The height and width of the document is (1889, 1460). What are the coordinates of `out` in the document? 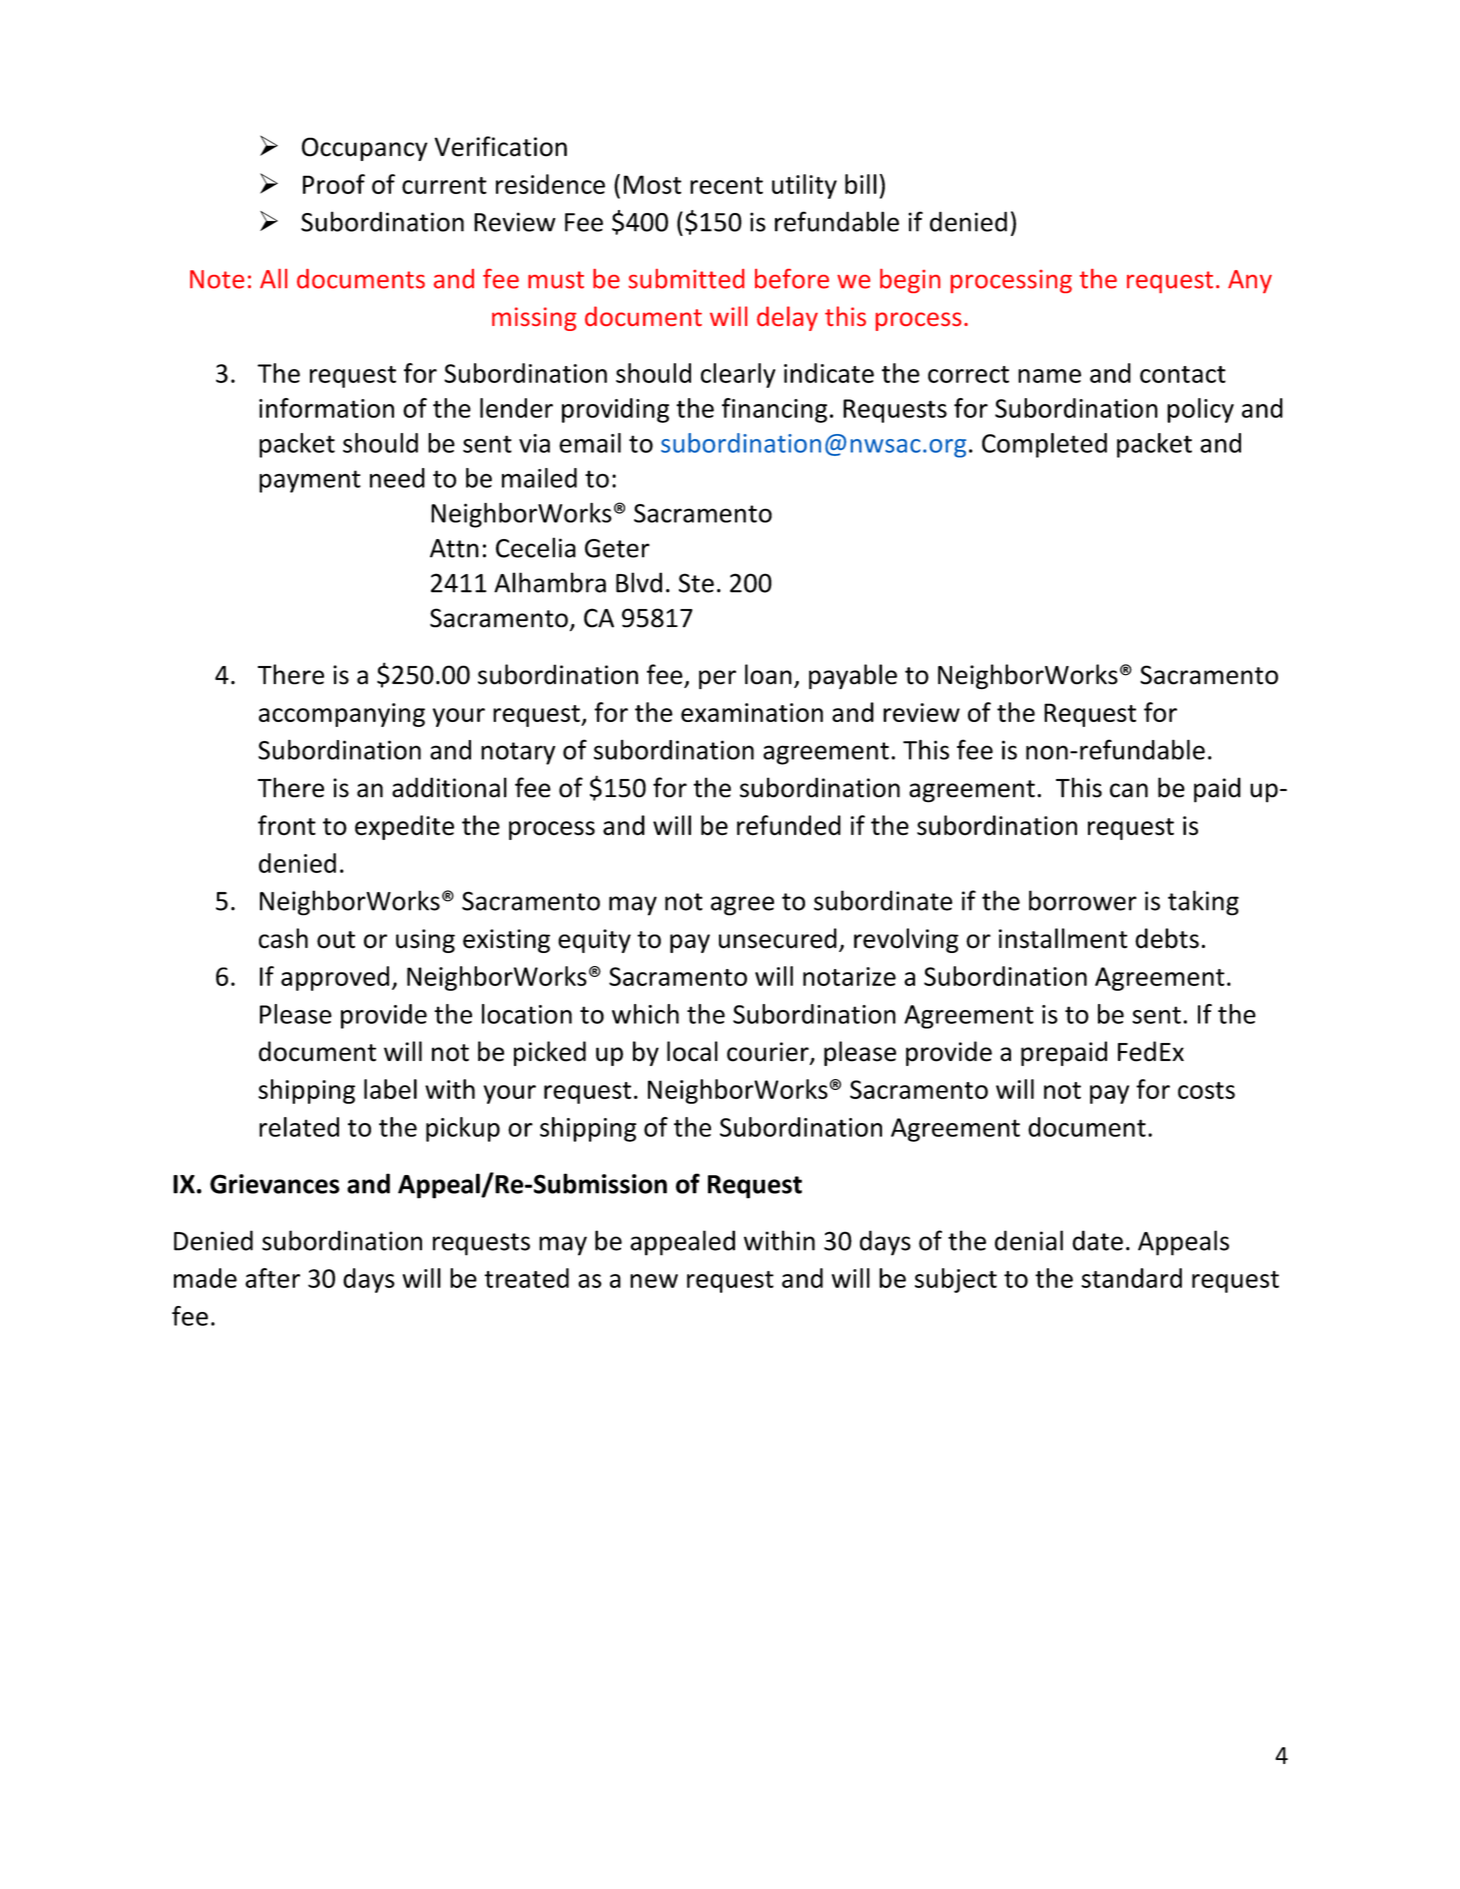 It's located at (336, 940).
